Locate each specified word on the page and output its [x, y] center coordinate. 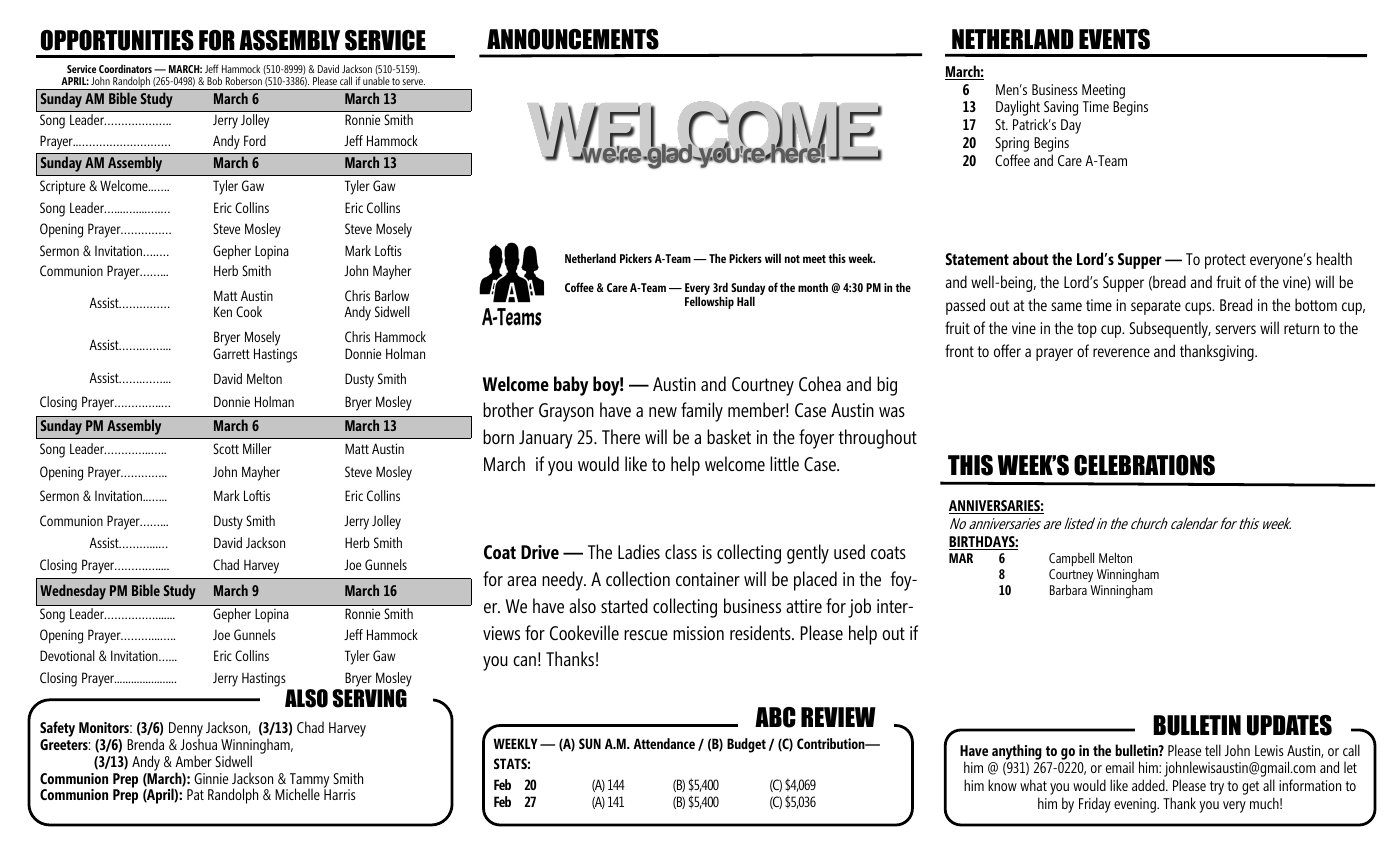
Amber [193, 761]
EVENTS [1114, 39]
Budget [746, 745]
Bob [214, 80]
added [1149, 785]
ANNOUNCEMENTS [573, 39]
